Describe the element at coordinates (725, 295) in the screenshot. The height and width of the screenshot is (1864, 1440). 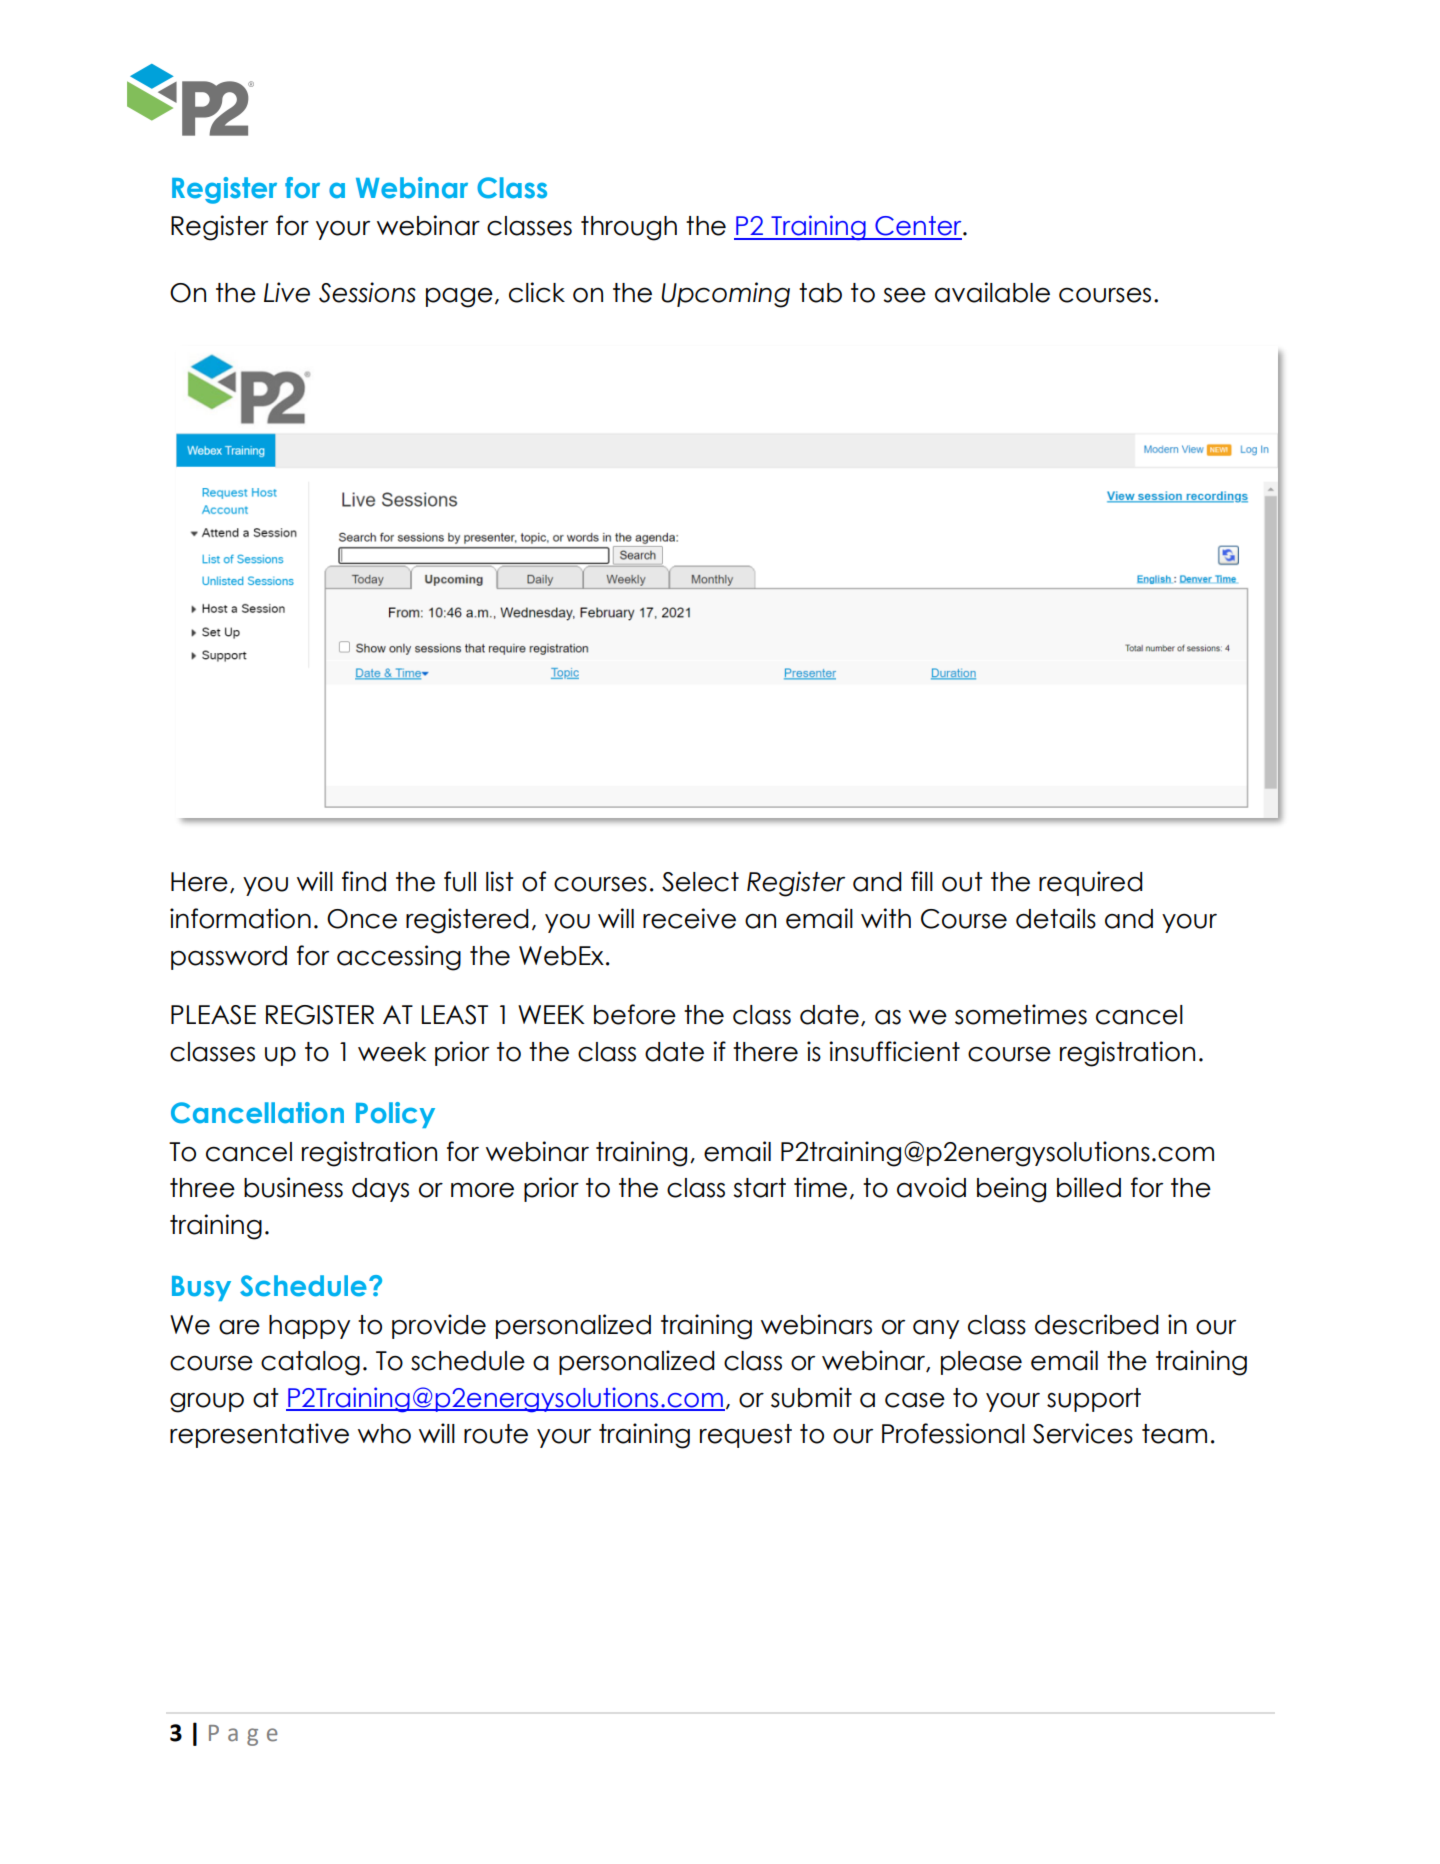
I see `Upcoming` at that location.
